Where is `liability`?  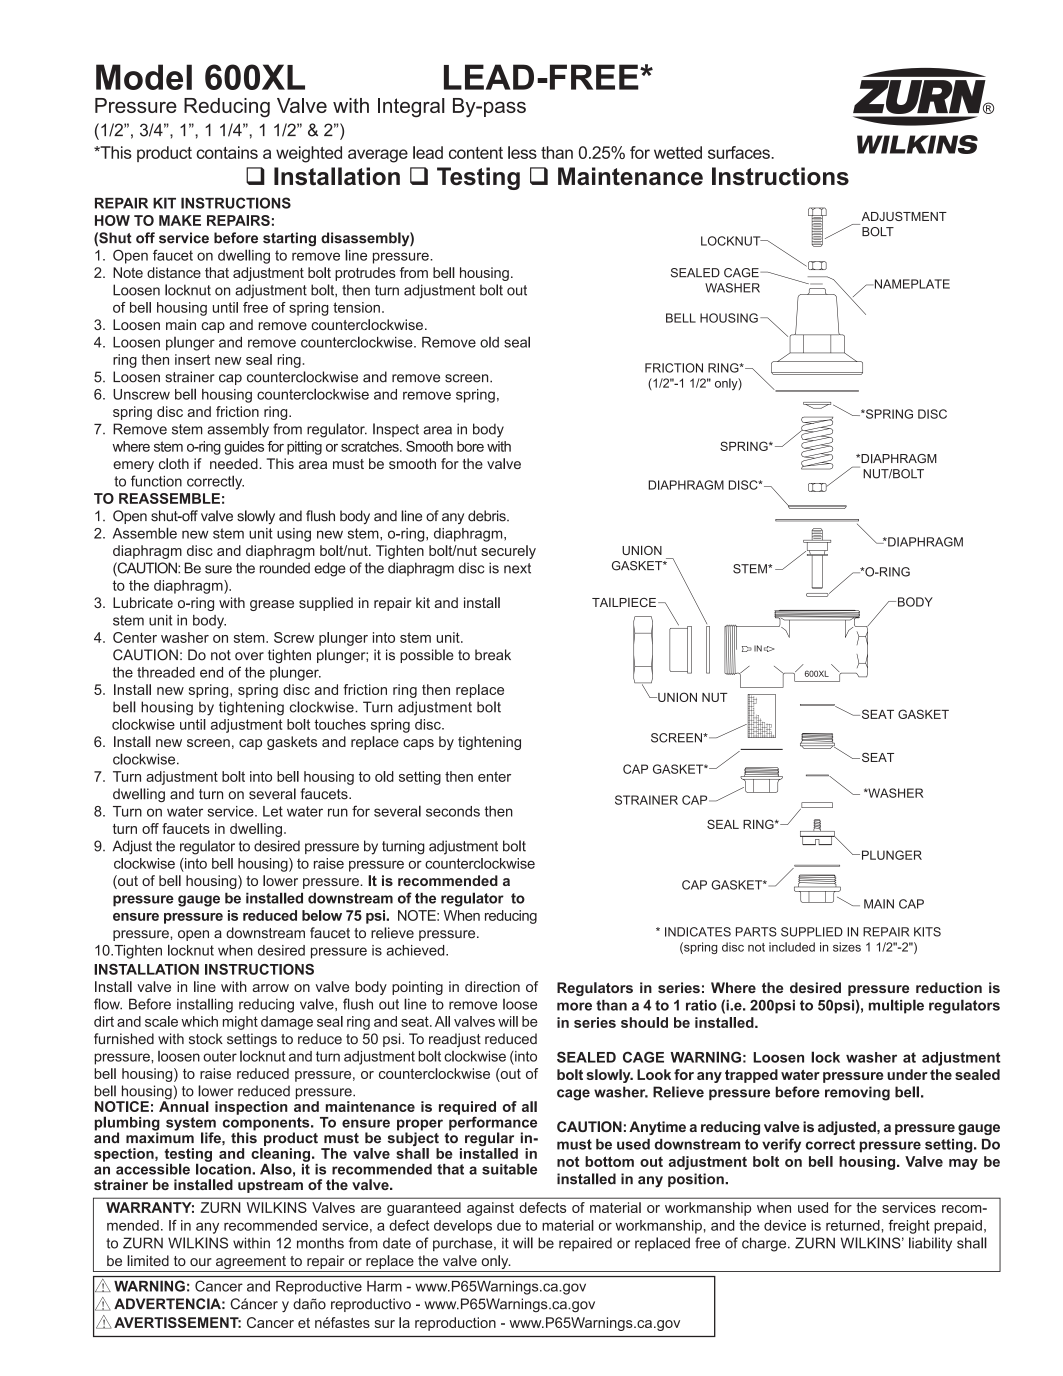
liability is located at coordinates (930, 1244).
